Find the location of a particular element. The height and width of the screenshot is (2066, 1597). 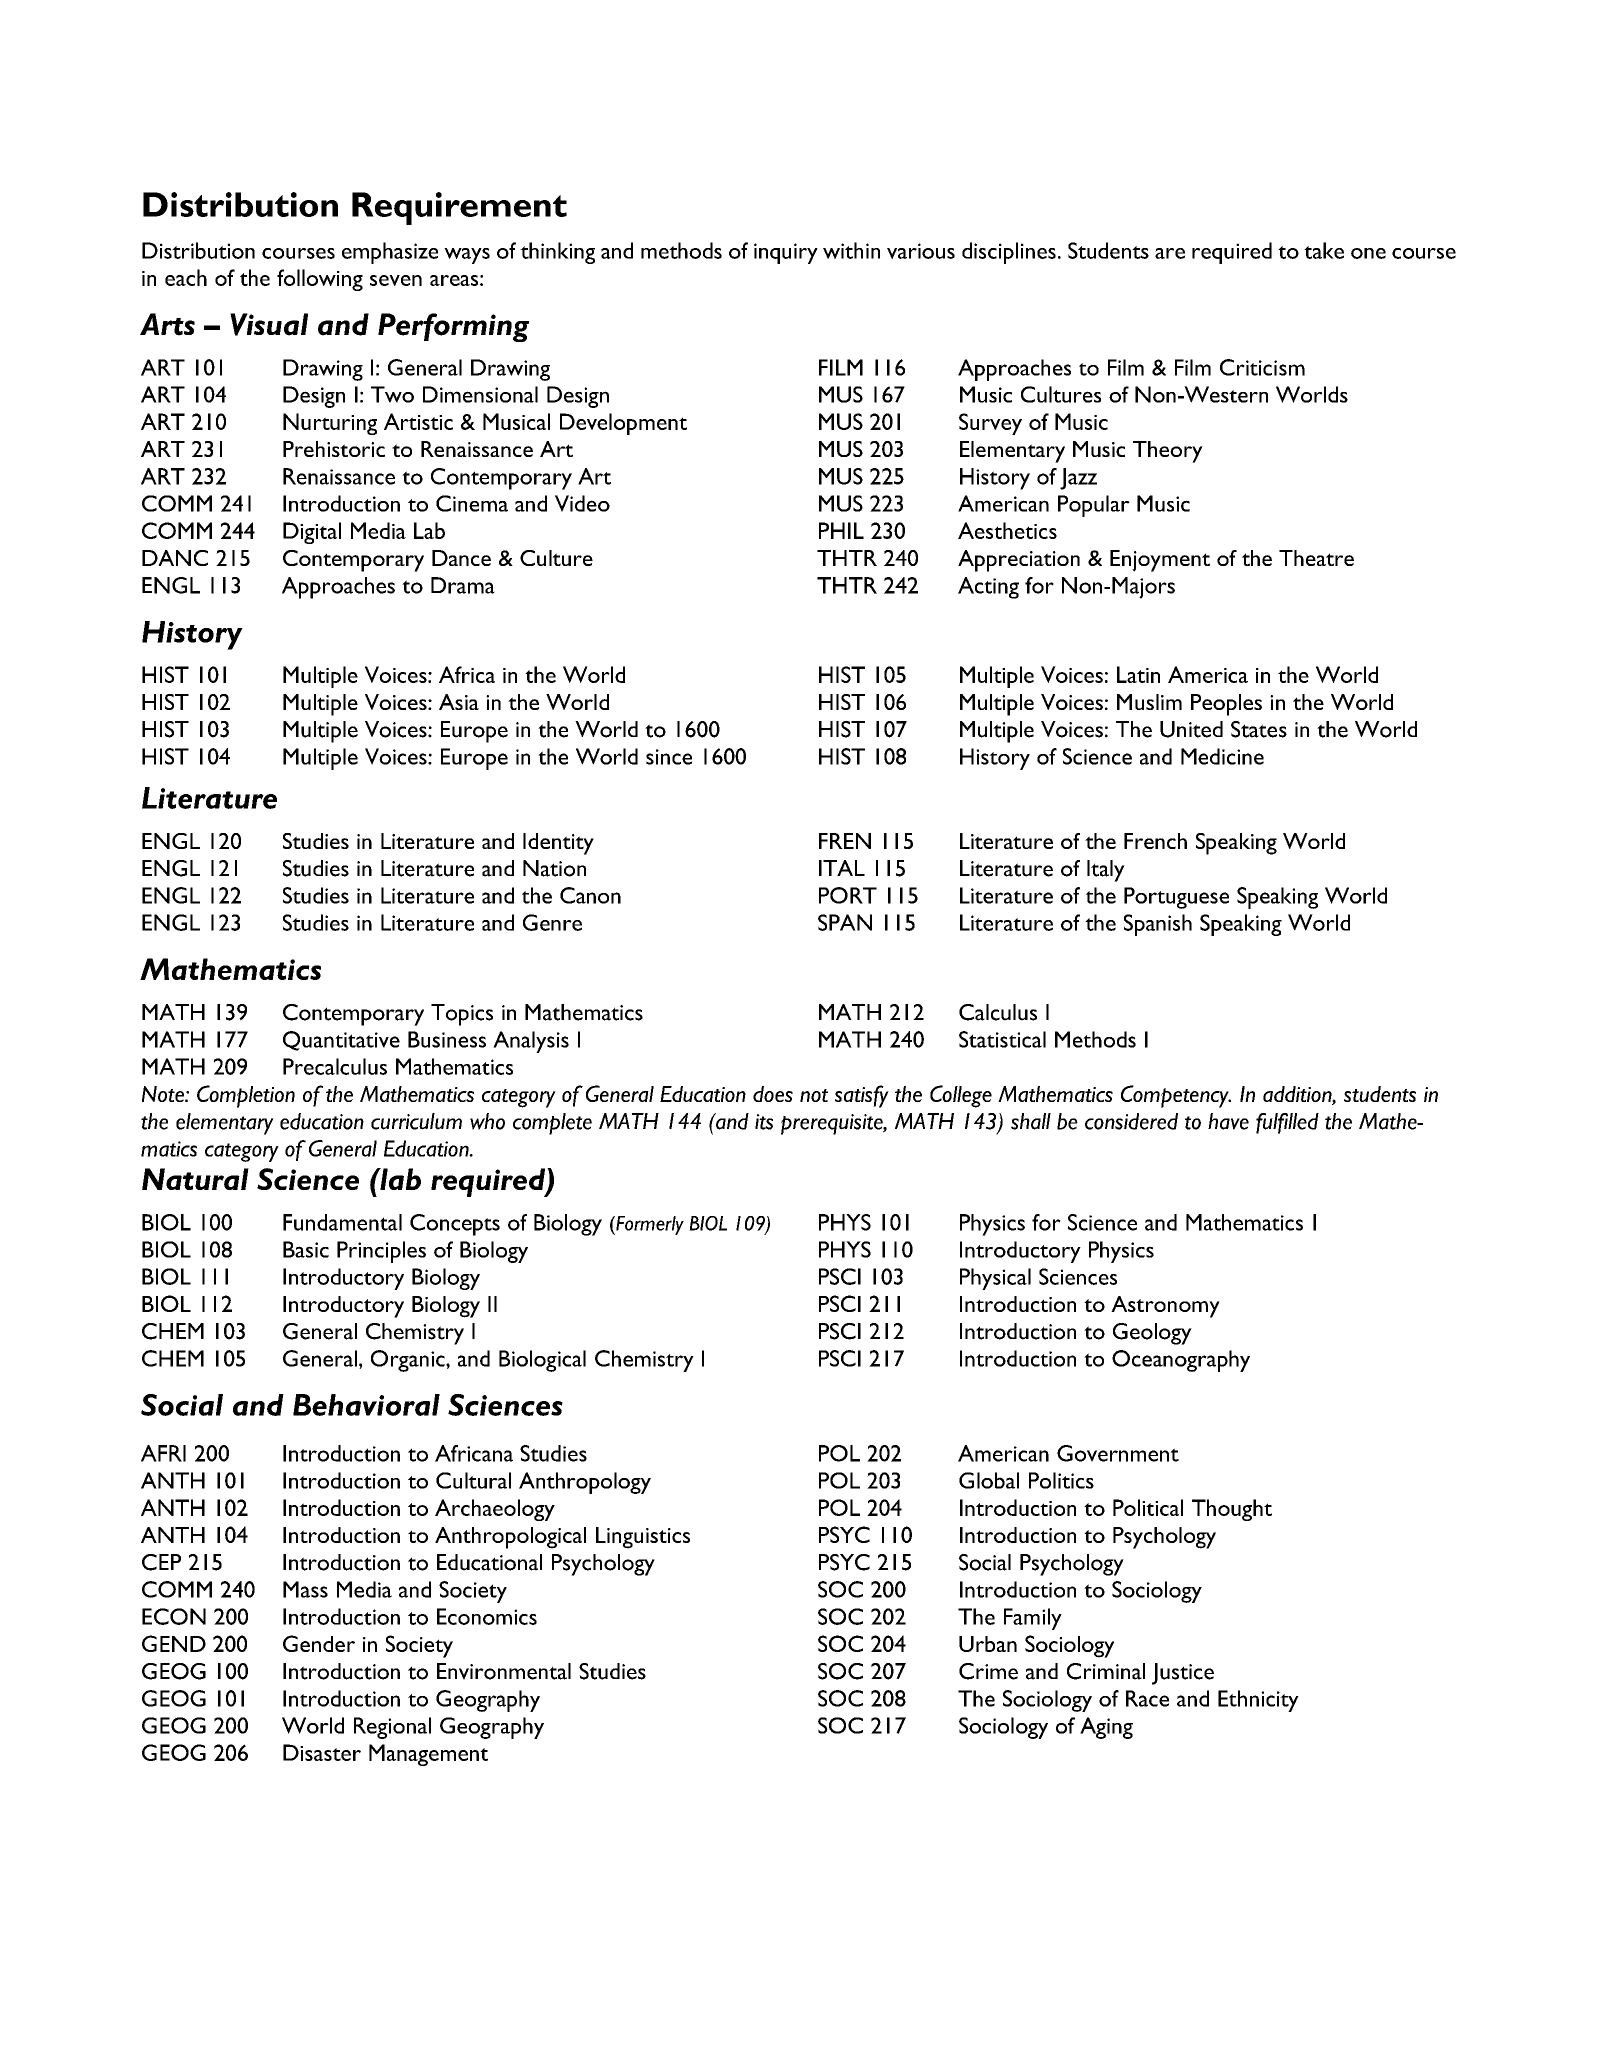

since is located at coordinates (669, 757).
